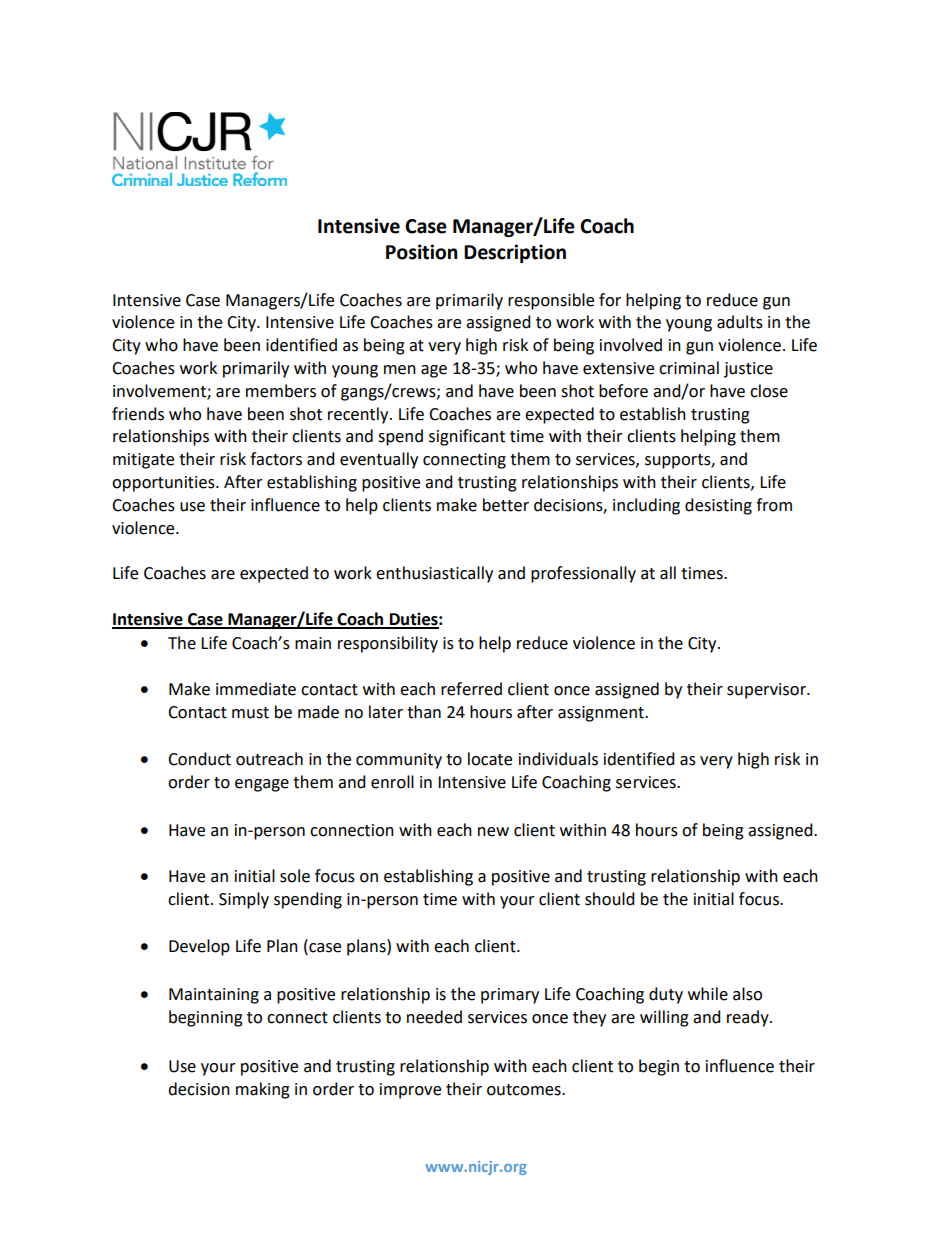 The width and height of the document is (952, 1233). I want to click on members, so click(281, 391).
